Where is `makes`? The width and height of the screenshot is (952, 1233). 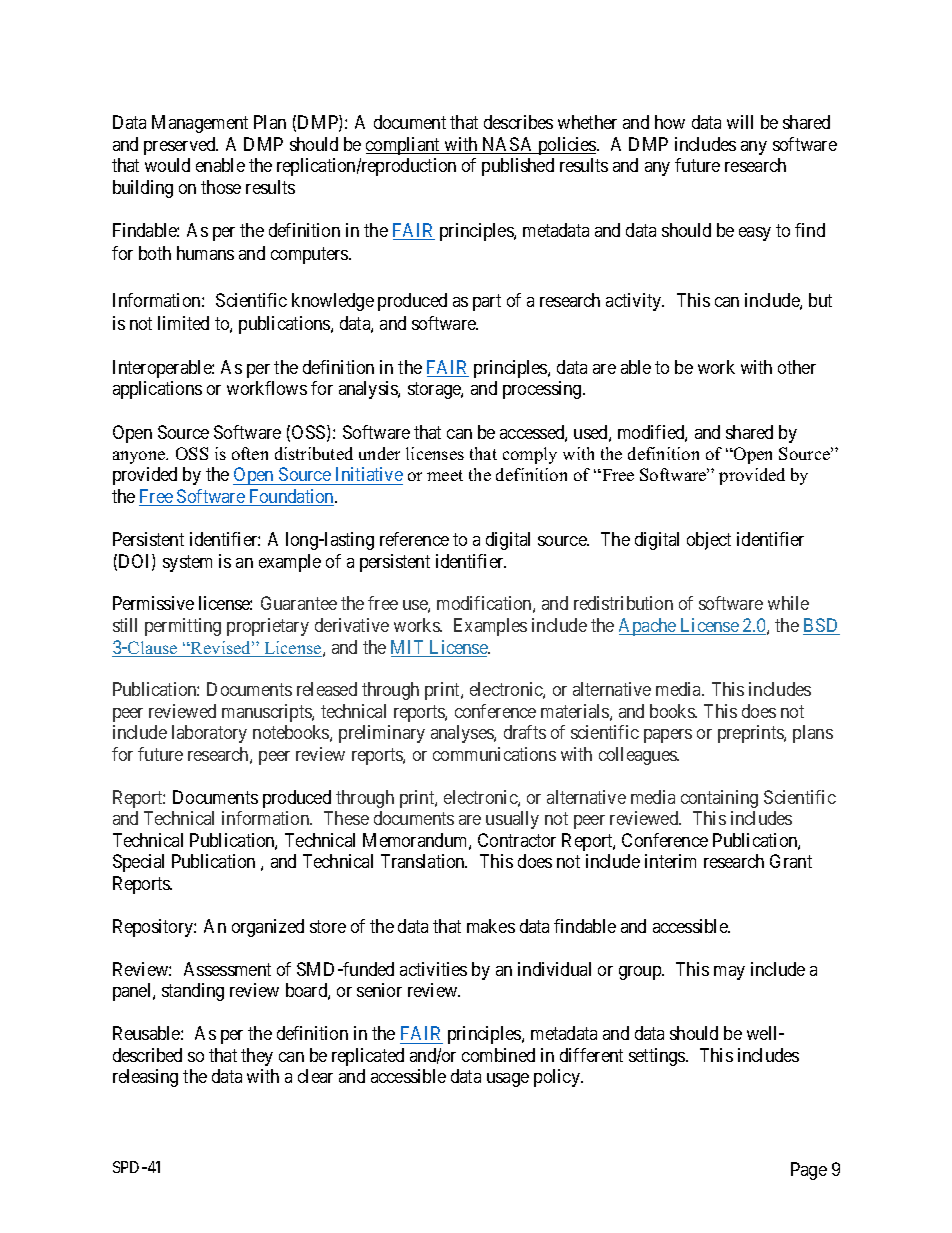
makes is located at coordinates (491, 926).
